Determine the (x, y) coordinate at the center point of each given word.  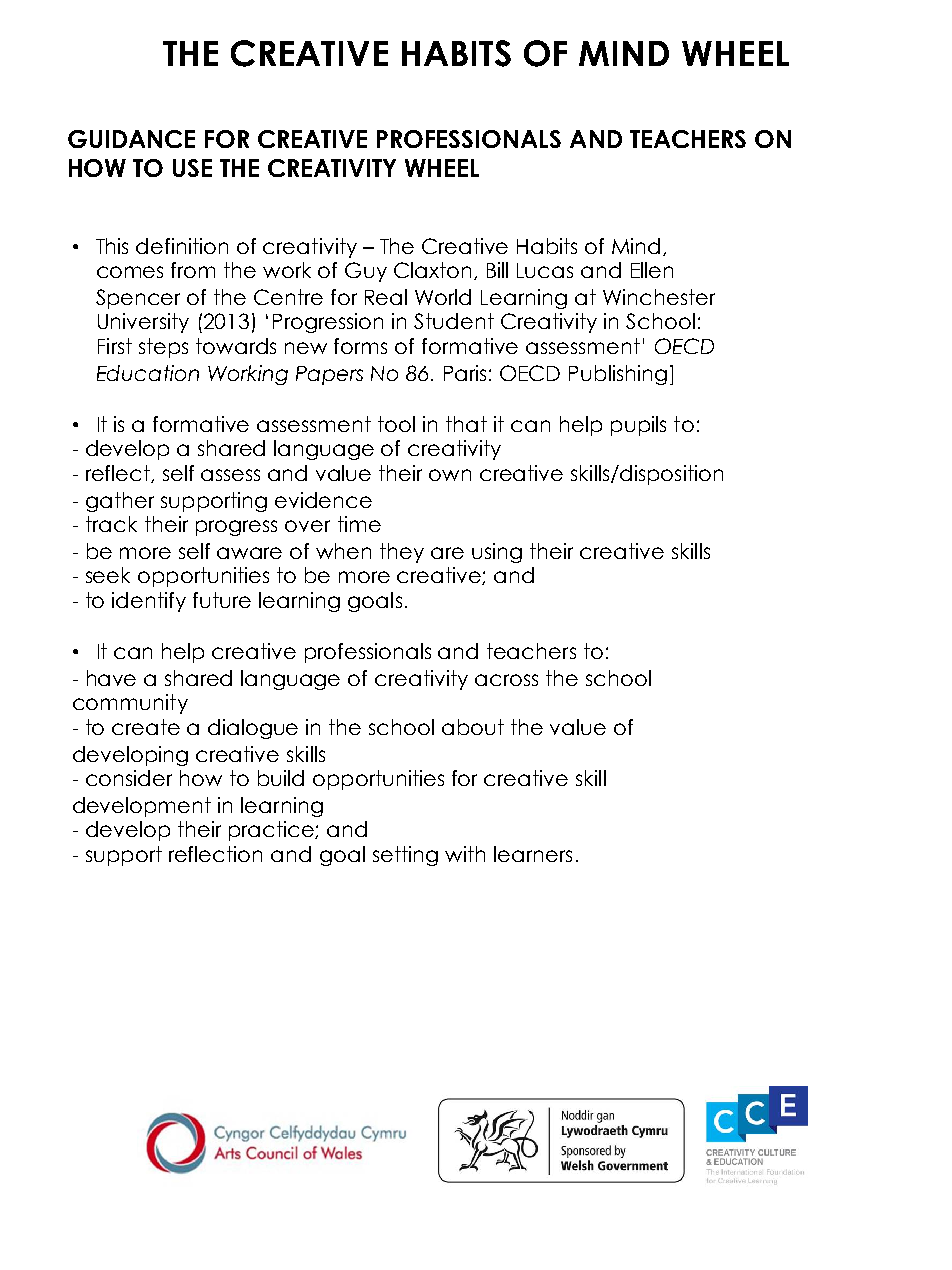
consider (129, 778)
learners (533, 854)
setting (405, 856)
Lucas (545, 270)
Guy (366, 272)
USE (192, 168)
